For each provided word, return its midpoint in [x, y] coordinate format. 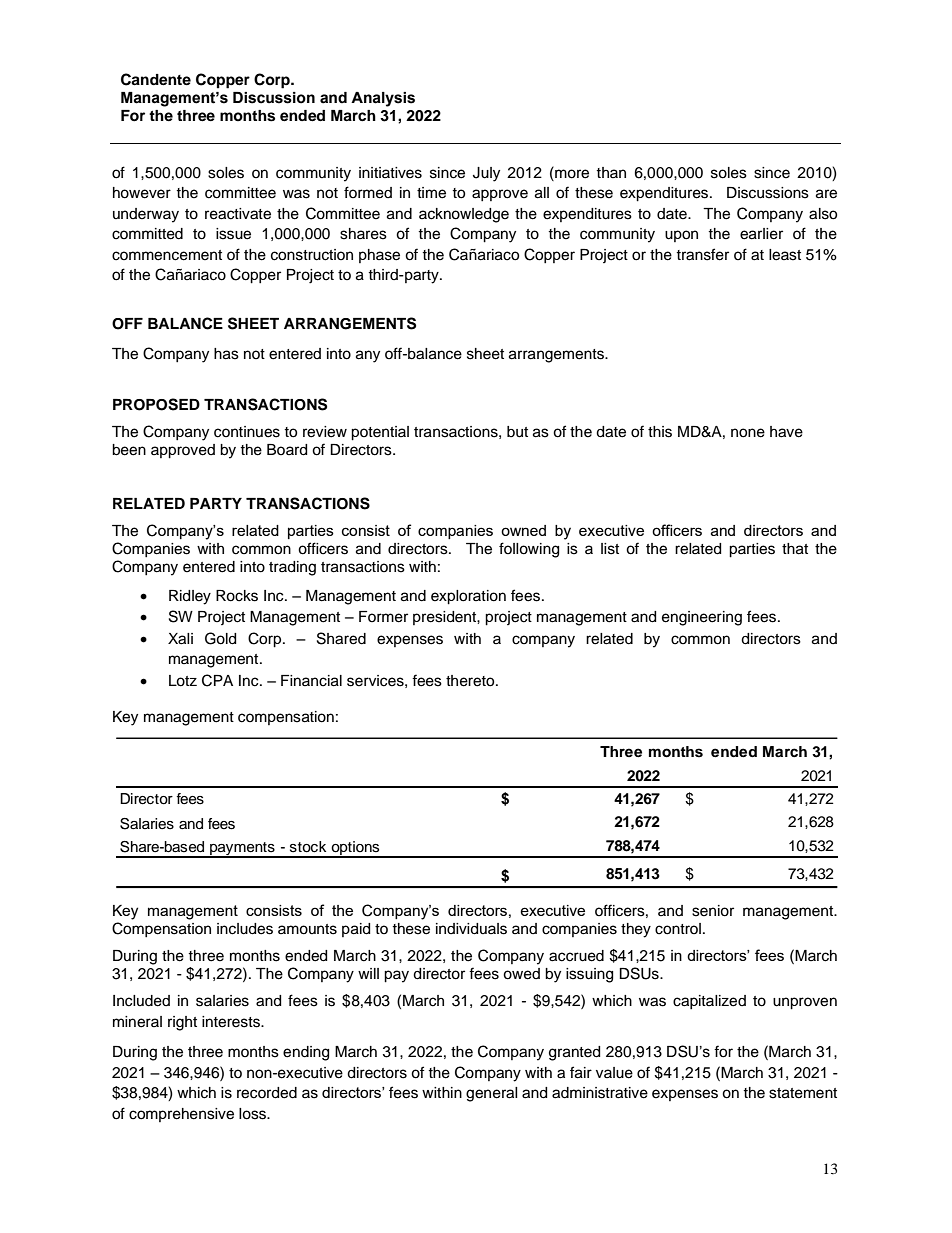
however [142, 193]
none [748, 433]
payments [242, 850]
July [486, 174]
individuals [471, 929]
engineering [702, 618]
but [517, 432]
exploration [468, 597]
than [611, 172]
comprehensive [181, 1115]
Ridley [190, 597]
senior [713, 911]
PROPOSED [156, 404]
